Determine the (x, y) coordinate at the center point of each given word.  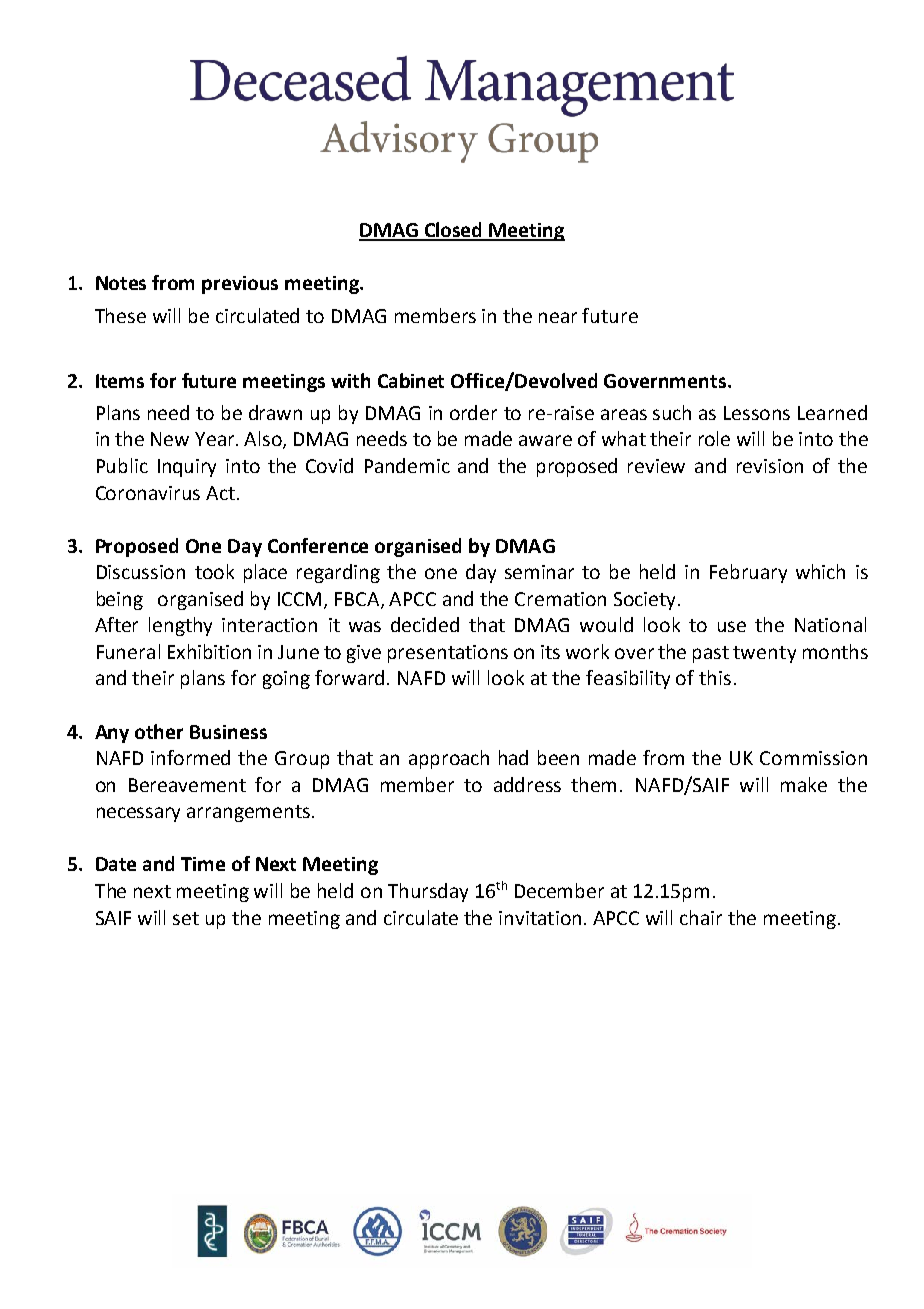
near (558, 317)
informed (190, 757)
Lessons (757, 413)
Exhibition (209, 651)
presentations (448, 654)
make (804, 784)
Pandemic (407, 465)
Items (120, 381)
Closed (454, 231)
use (732, 626)
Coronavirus (148, 493)
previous (240, 285)
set (186, 918)
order (473, 412)
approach (449, 759)
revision (770, 466)
